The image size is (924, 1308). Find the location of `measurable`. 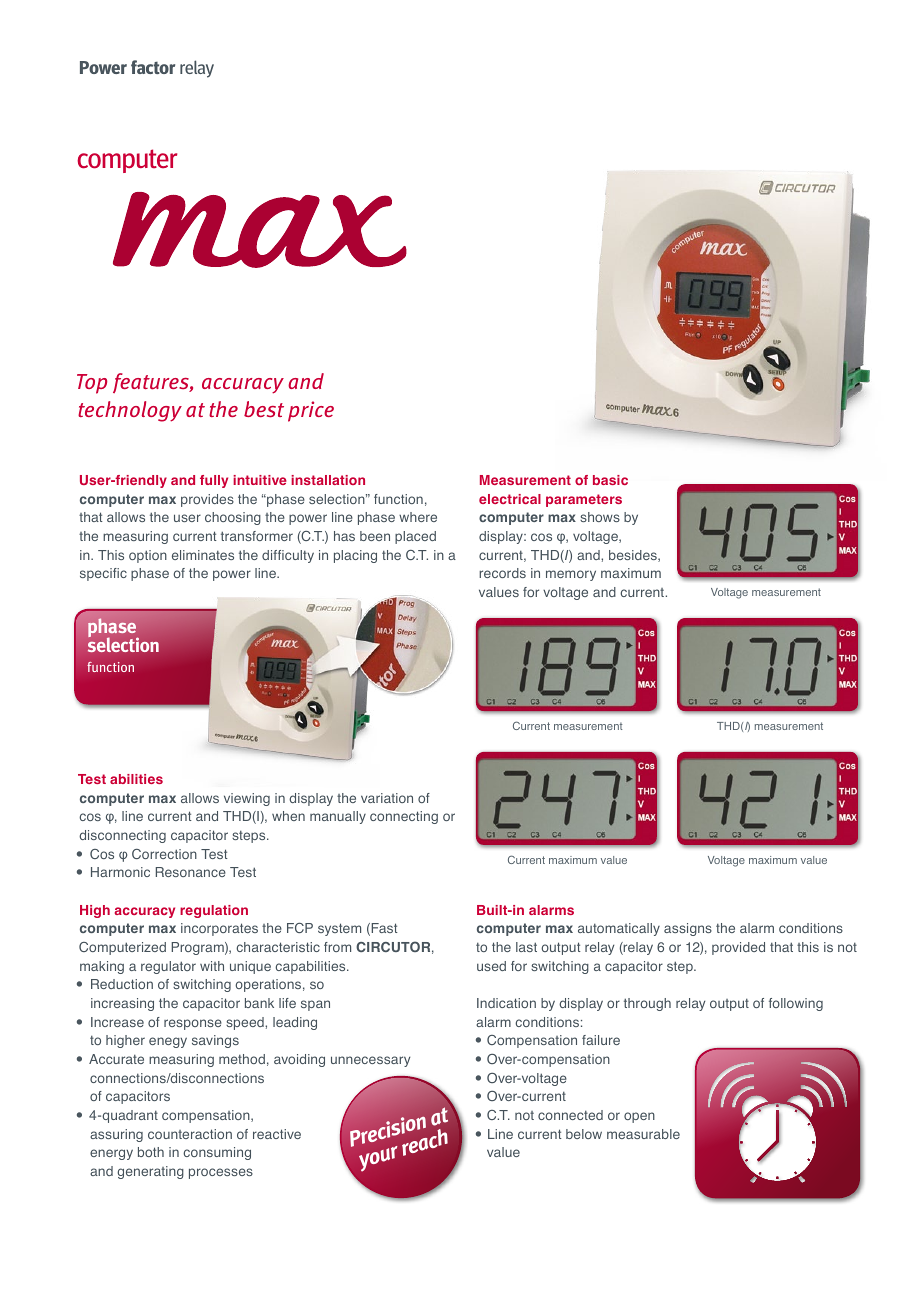

measurable is located at coordinates (643, 1134).
